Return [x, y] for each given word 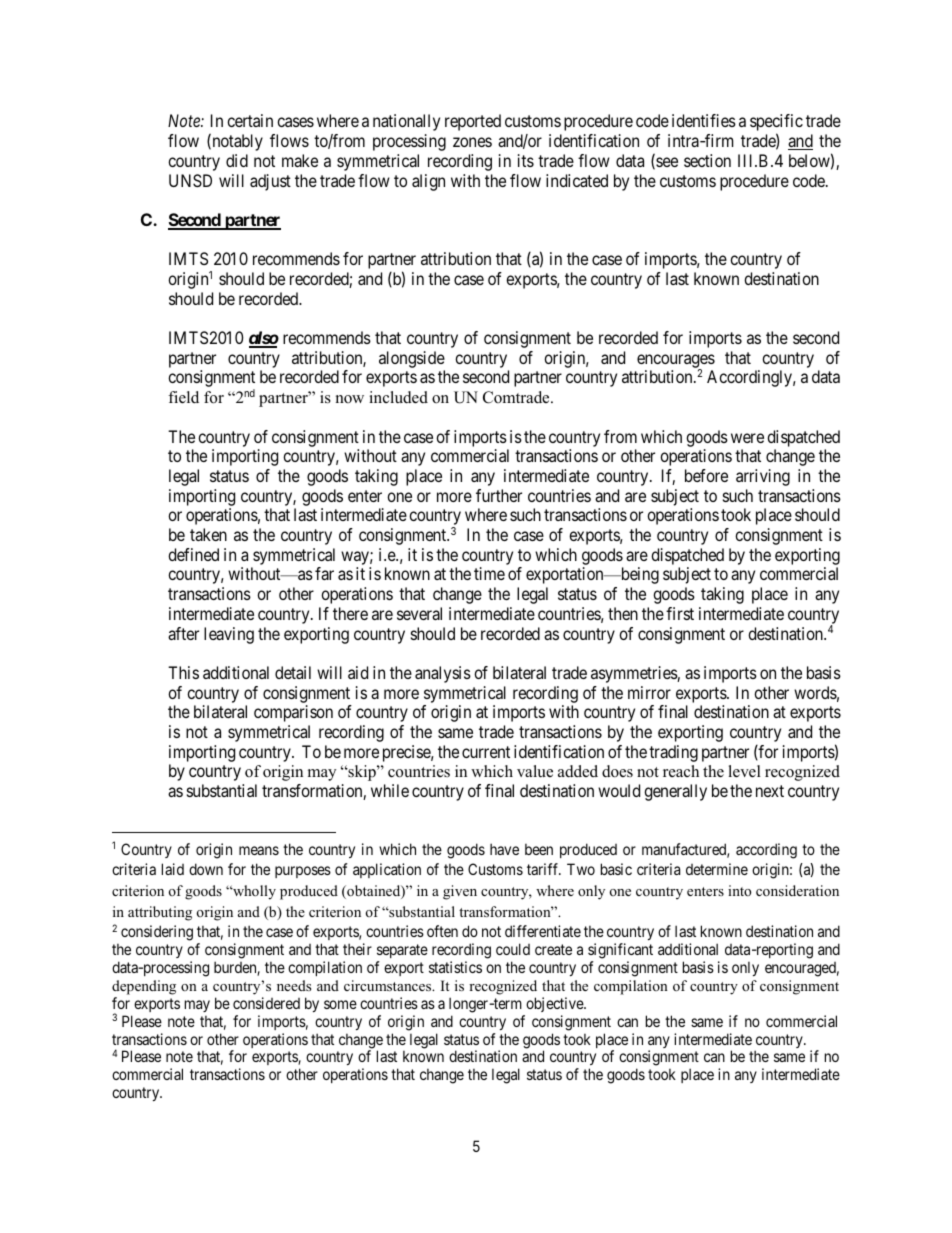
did [237, 160]
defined [193, 554]
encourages [676, 362]
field [183, 397]
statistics [455, 967]
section [707, 160]
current [486, 752]
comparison [293, 713]
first [680, 613]
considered [266, 1003]
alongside [412, 361]
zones [472, 142]
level [744, 771]
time [489, 573]
